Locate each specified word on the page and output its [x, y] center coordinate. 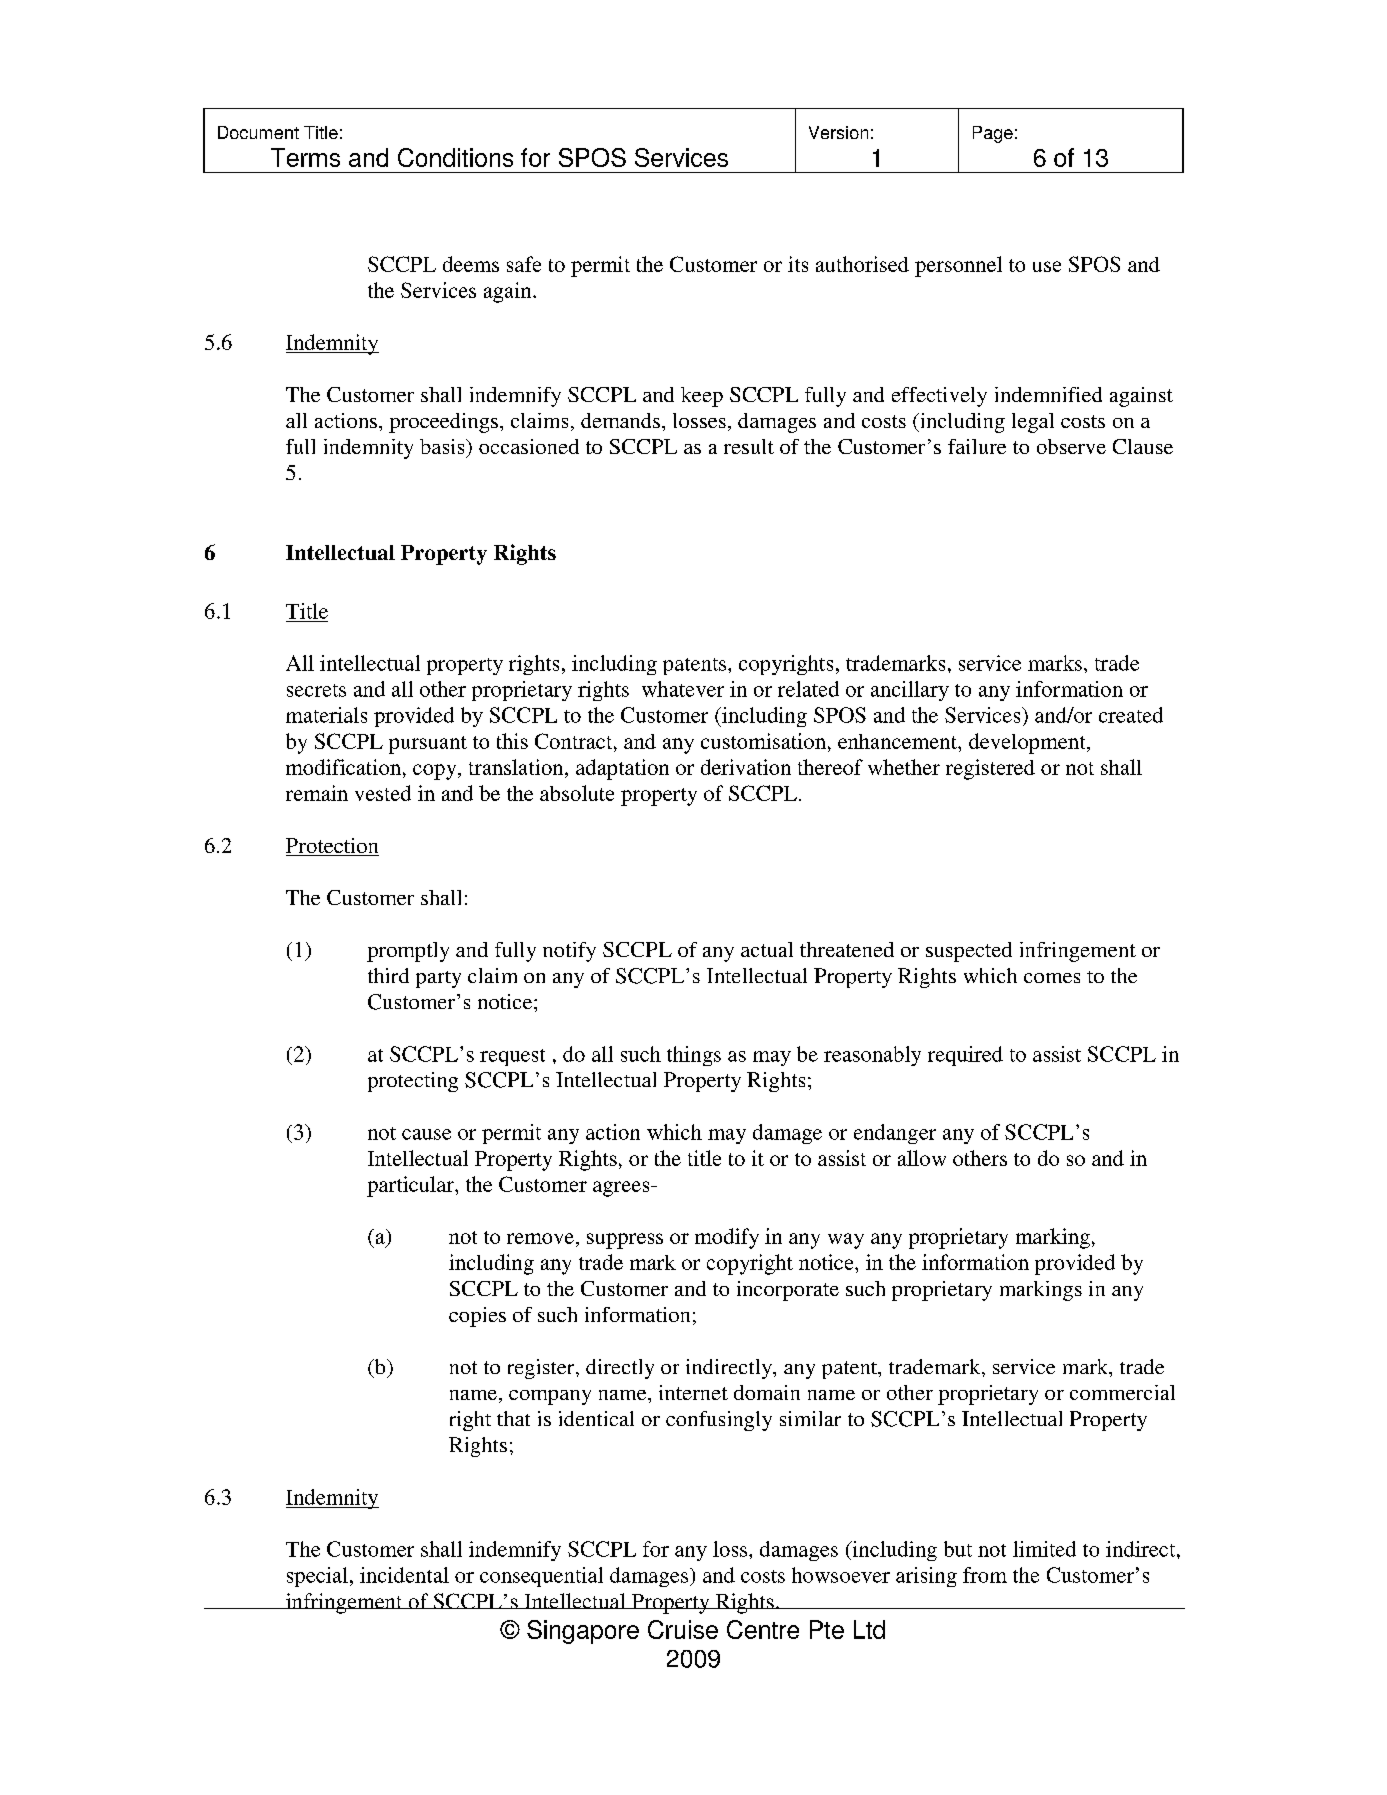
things [694, 1056]
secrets [316, 690]
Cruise [683, 1629]
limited [1044, 1549]
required [965, 1056]
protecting [413, 1082]
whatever [683, 689]
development [1028, 743]
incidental [404, 1575]
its [798, 264]
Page [993, 134]
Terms [305, 157]
